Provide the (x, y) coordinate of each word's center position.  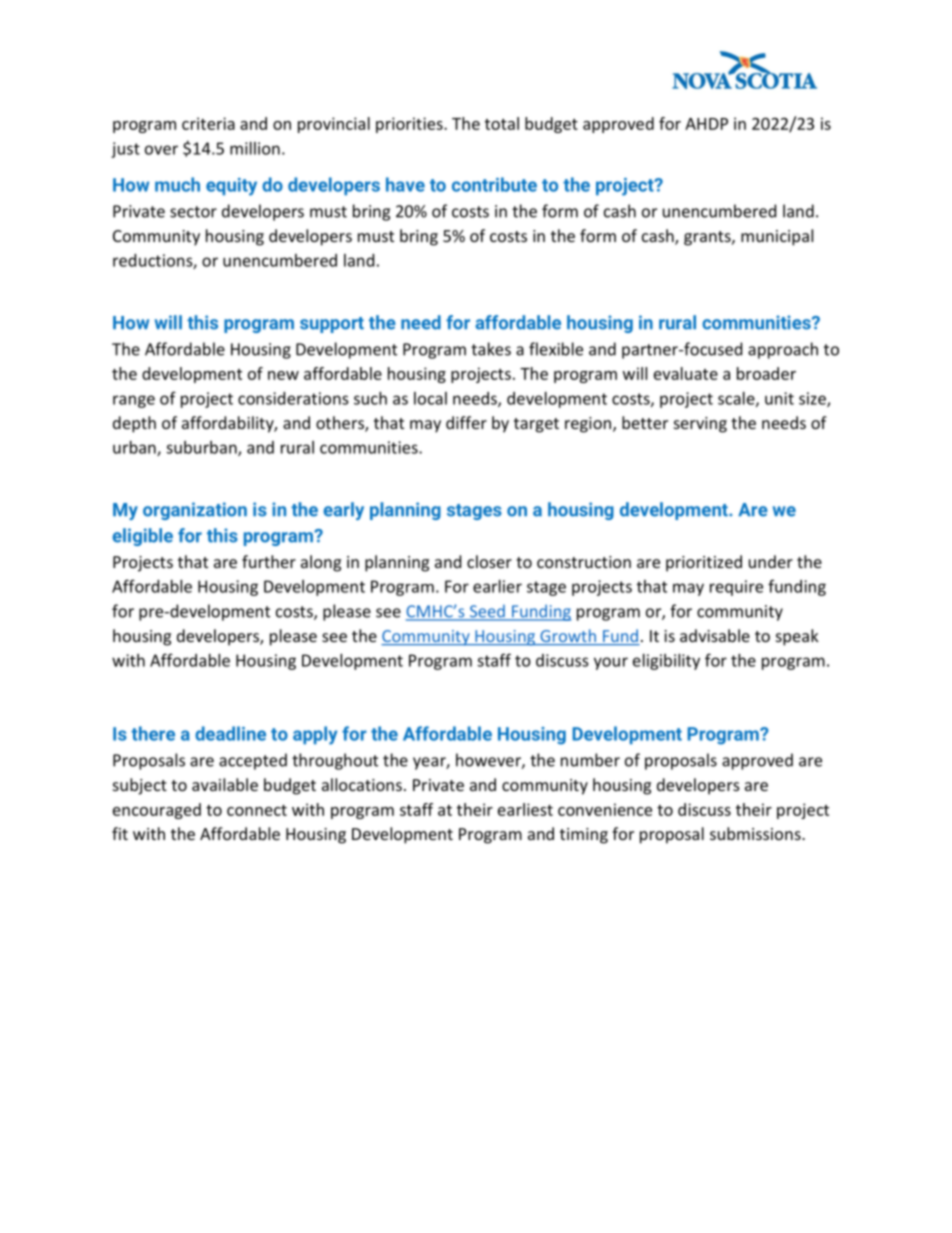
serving (700, 425)
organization (195, 511)
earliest (525, 809)
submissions (756, 833)
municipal (777, 237)
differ (466, 422)
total (502, 123)
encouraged (157, 811)
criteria (208, 123)
